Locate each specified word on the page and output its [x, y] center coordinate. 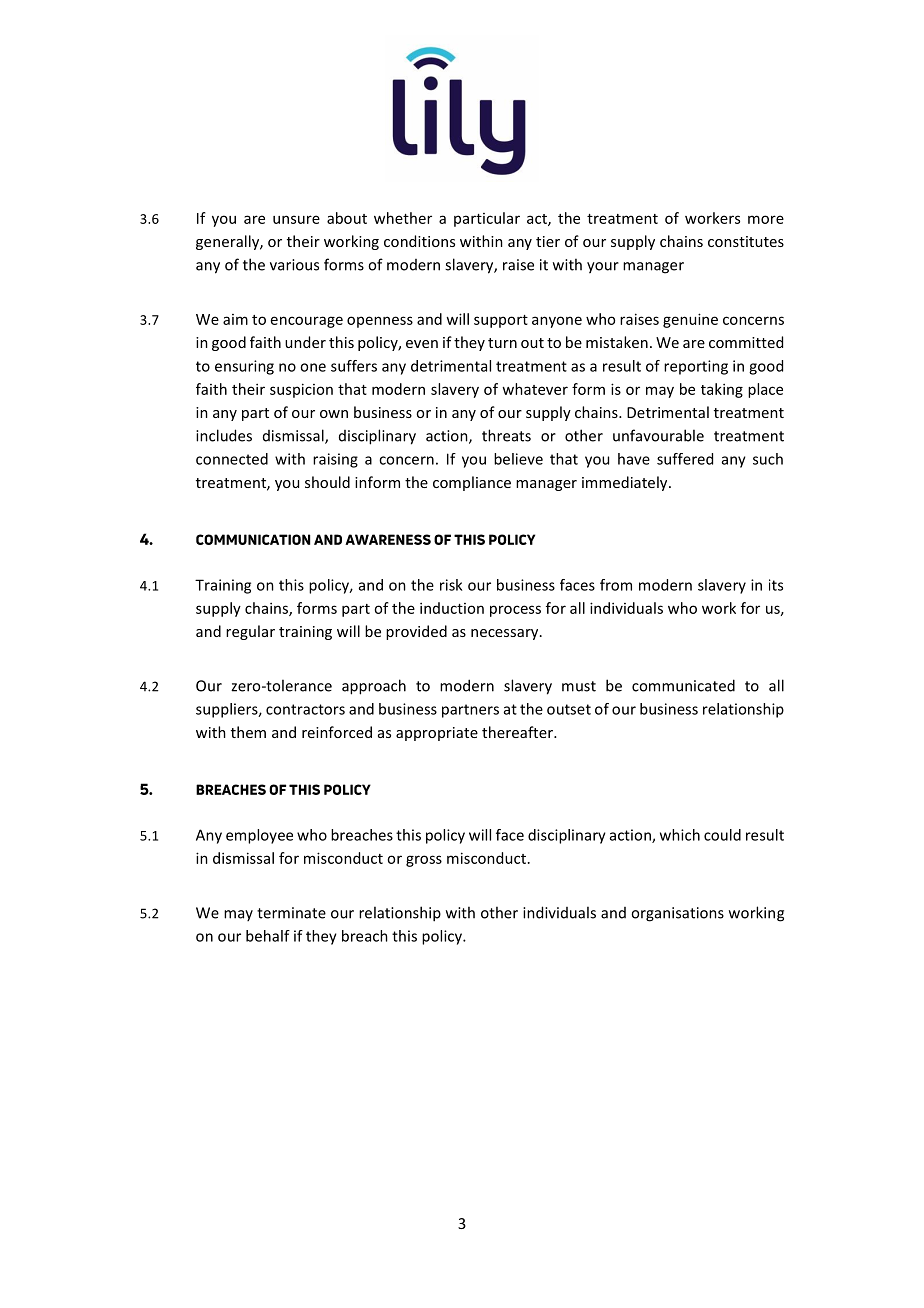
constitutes [746, 241]
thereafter [518, 732]
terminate [291, 913]
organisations [677, 914]
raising [335, 460]
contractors [305, 709]
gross [424, 861]
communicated [683, 685]
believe [518, 459]
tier [548, 241]
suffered [685, 459]
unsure [296, 219]
